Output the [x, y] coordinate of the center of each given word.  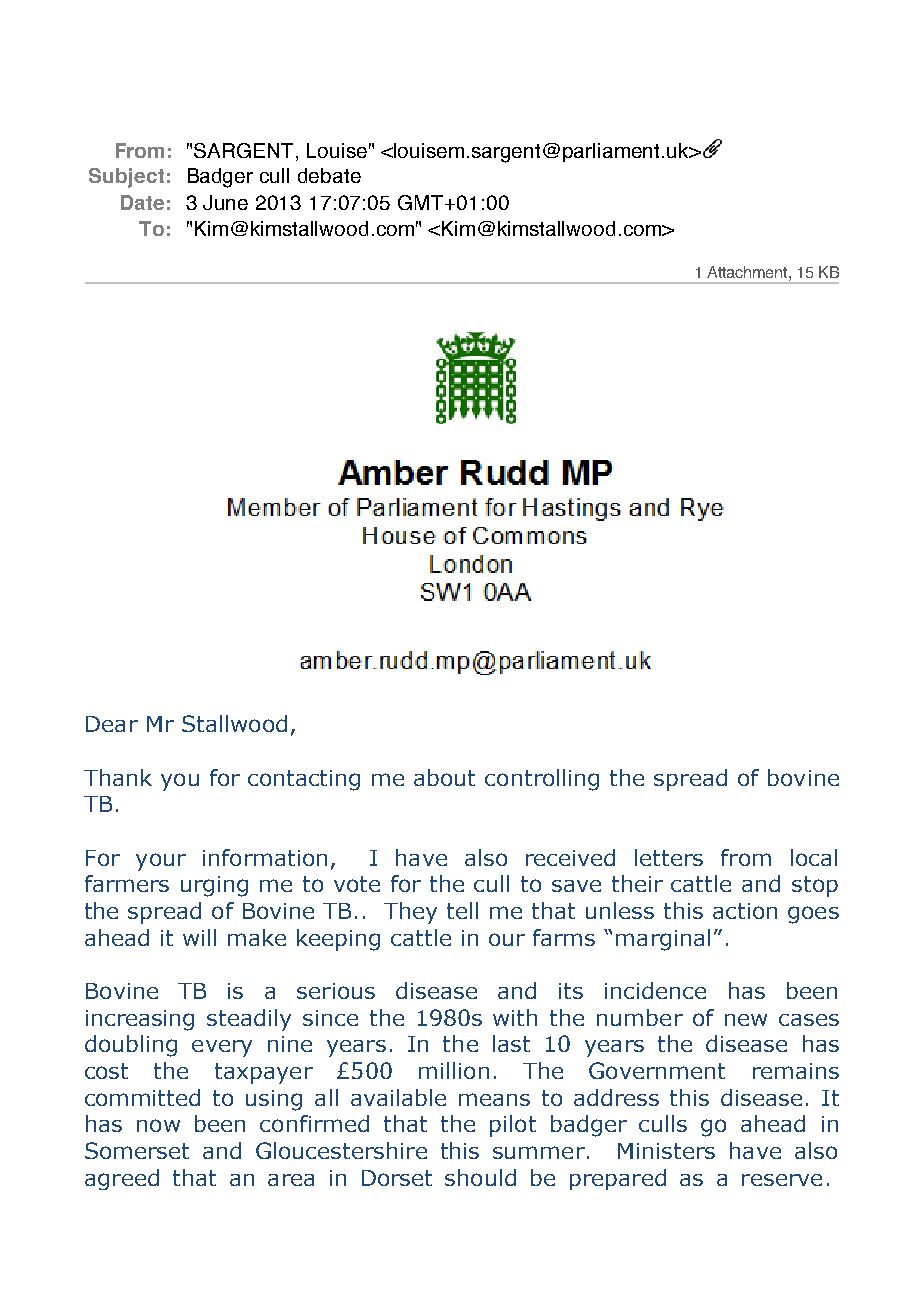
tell [462, 910]
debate [329, 175]
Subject [126, 178]
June [225, 202]
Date [142, 202]
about [444, 777]
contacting [304, 780]
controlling [542, 780]
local [814, 857]
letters [669, 857]
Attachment [748, 272]
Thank [118, 777]
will [199, 937]
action [745, 911]
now [158, 1125]
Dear [112, 724]
